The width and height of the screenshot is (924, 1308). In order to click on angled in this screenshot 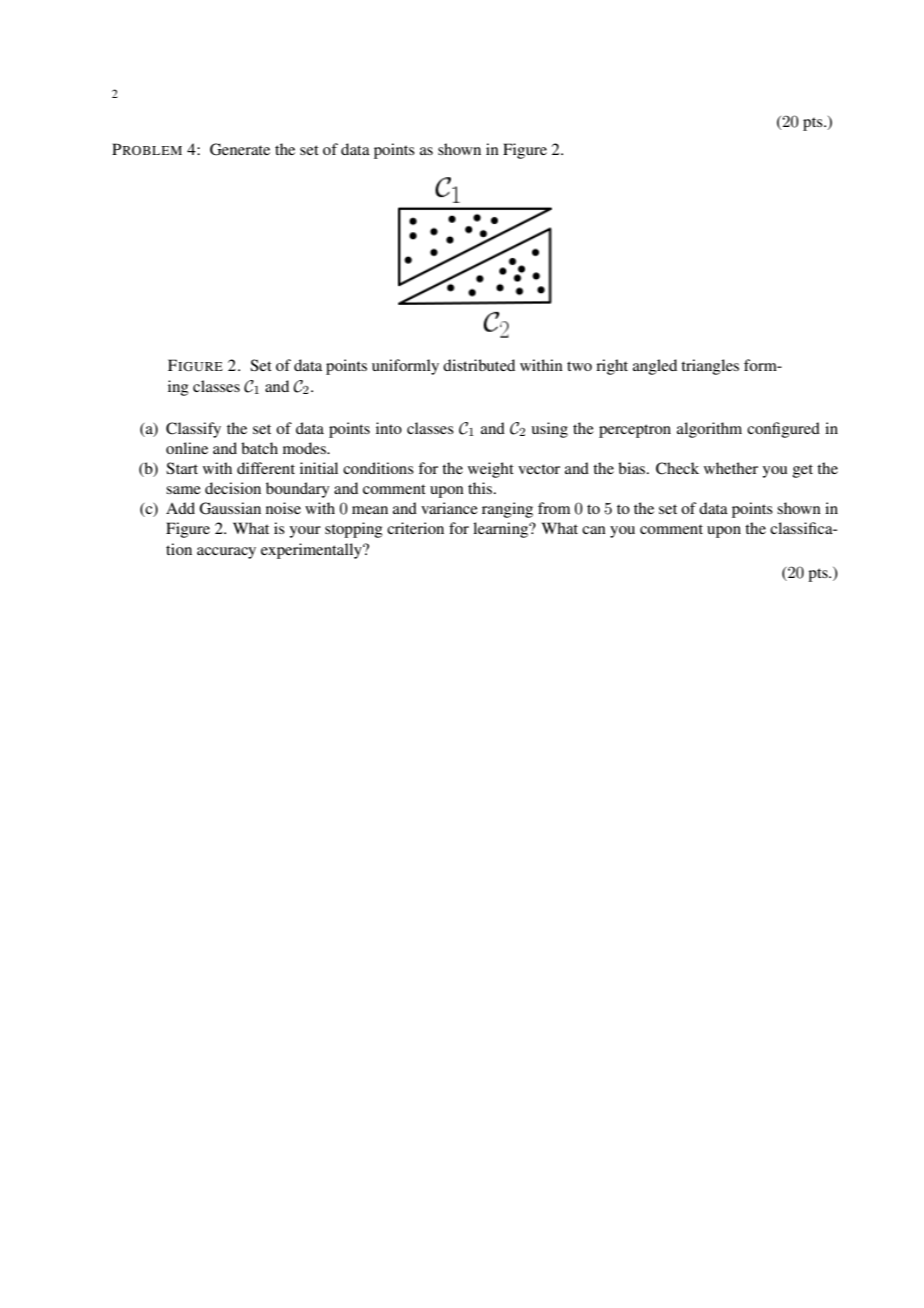, I will do `click(655, 367)`.
